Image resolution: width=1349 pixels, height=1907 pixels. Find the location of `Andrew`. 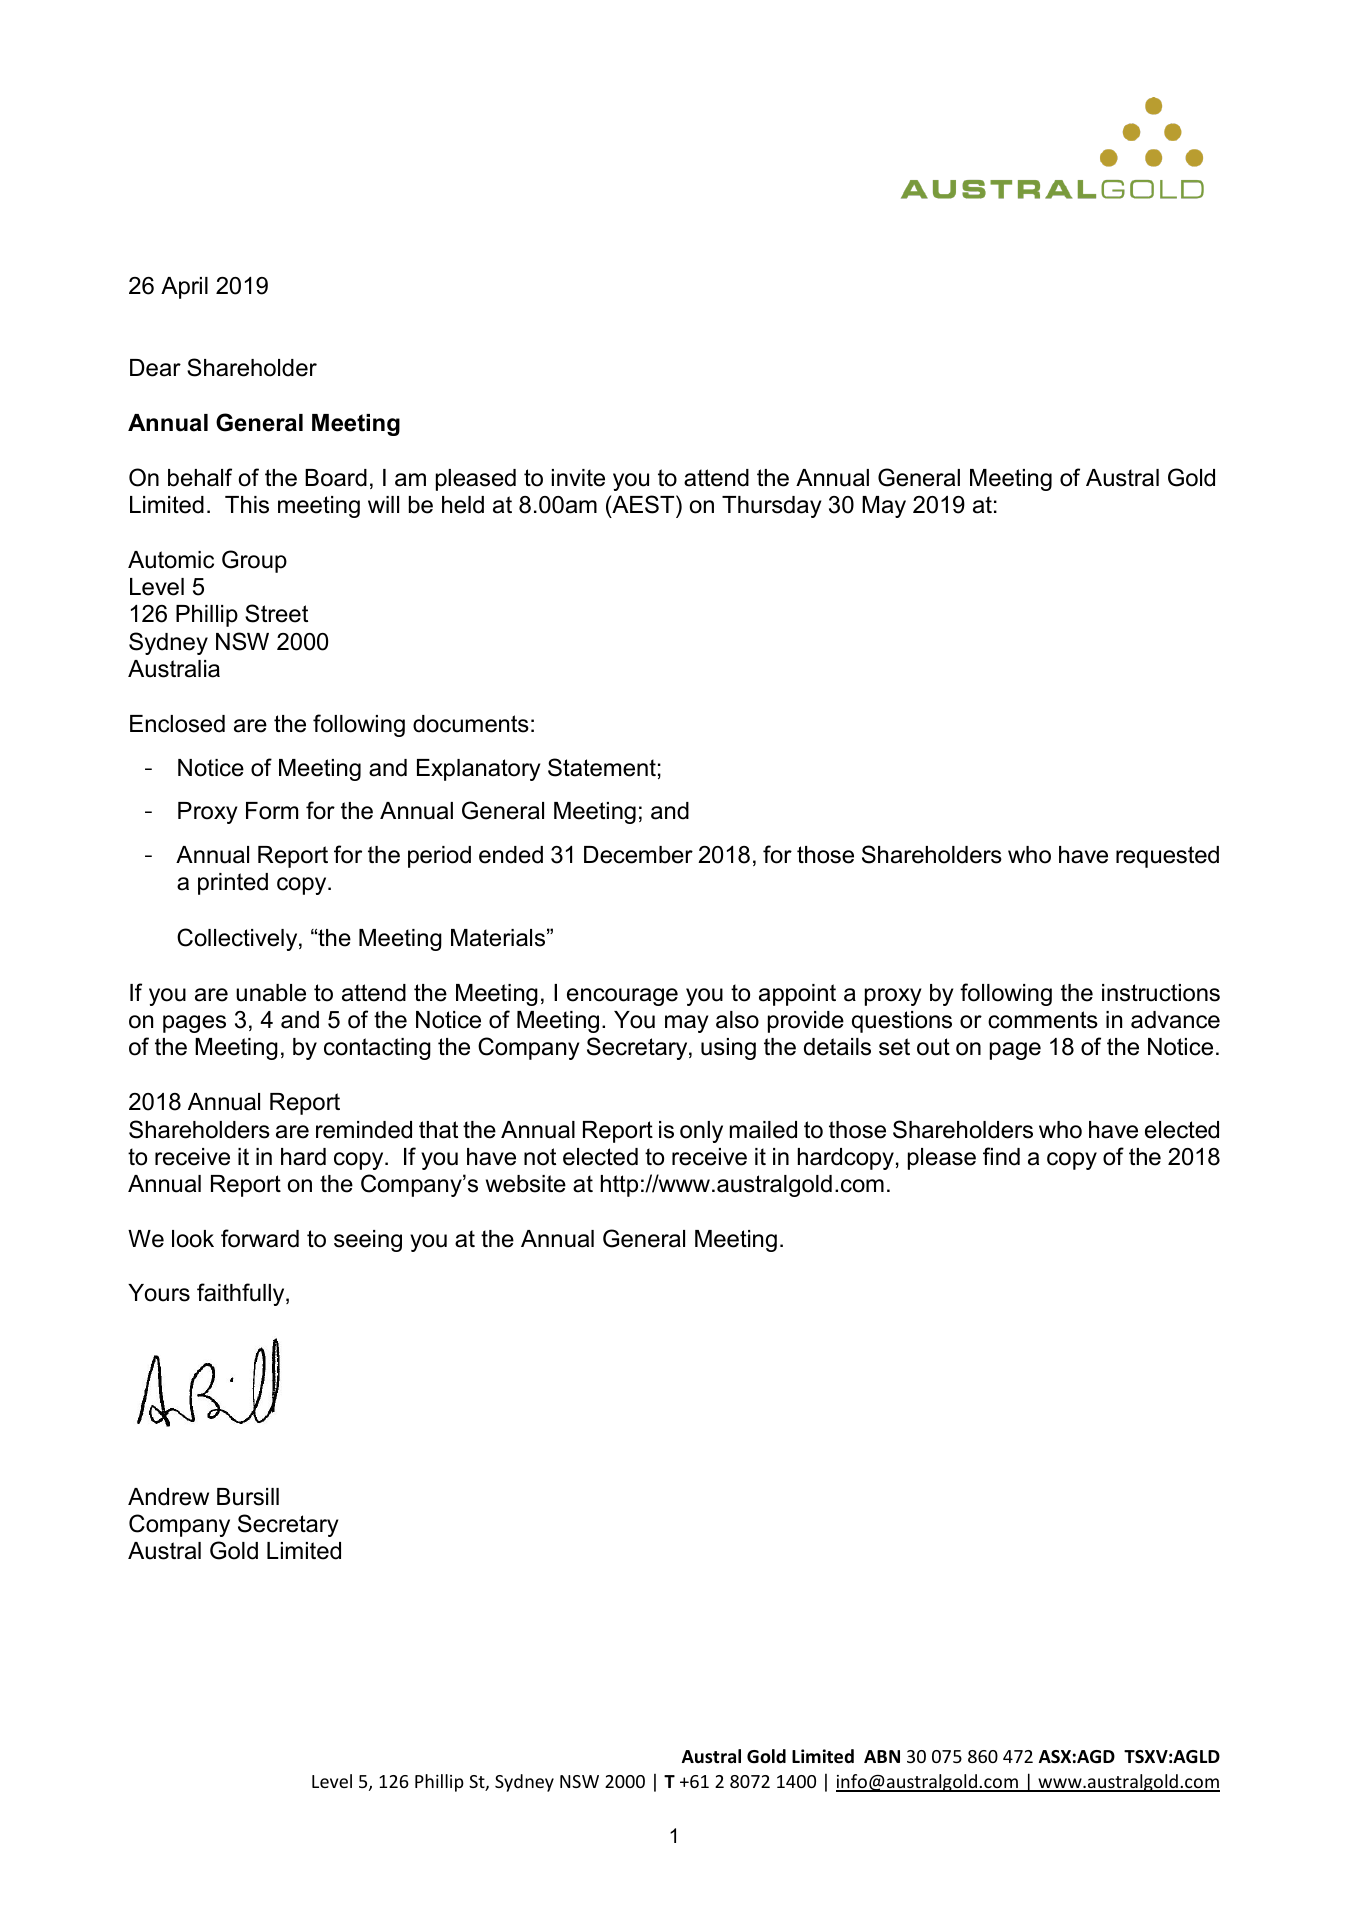

Andrew is located at coordinates (168, 1497).
